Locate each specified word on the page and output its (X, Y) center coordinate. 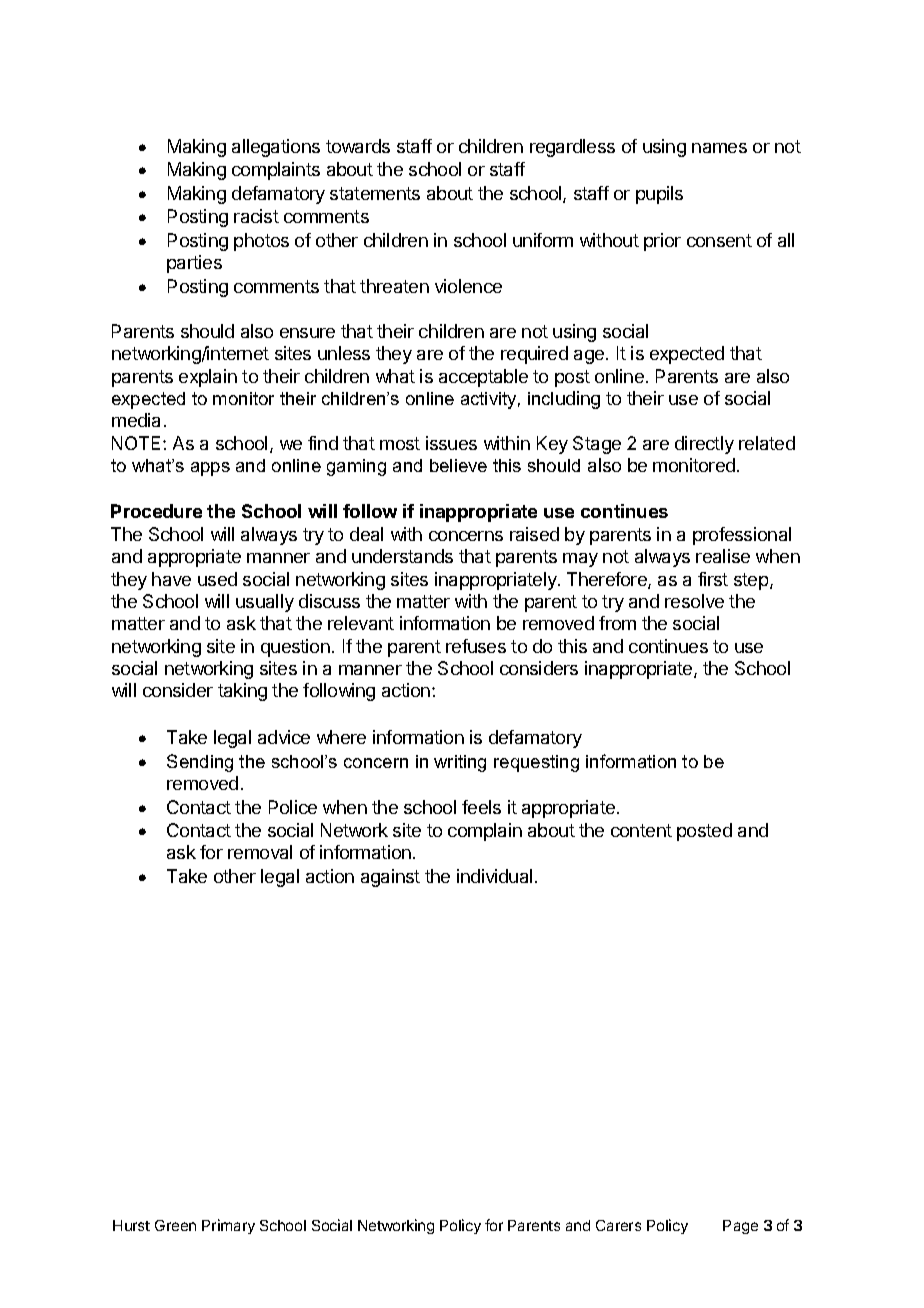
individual (494, 876)
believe (458, 465)
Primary (228, 1226)
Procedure (156, 511)
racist (256, 216)
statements (375, 193)
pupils (659, 195)
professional (742, 536)
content (641, 830)
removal (260, 852)
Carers (618, 1225)
